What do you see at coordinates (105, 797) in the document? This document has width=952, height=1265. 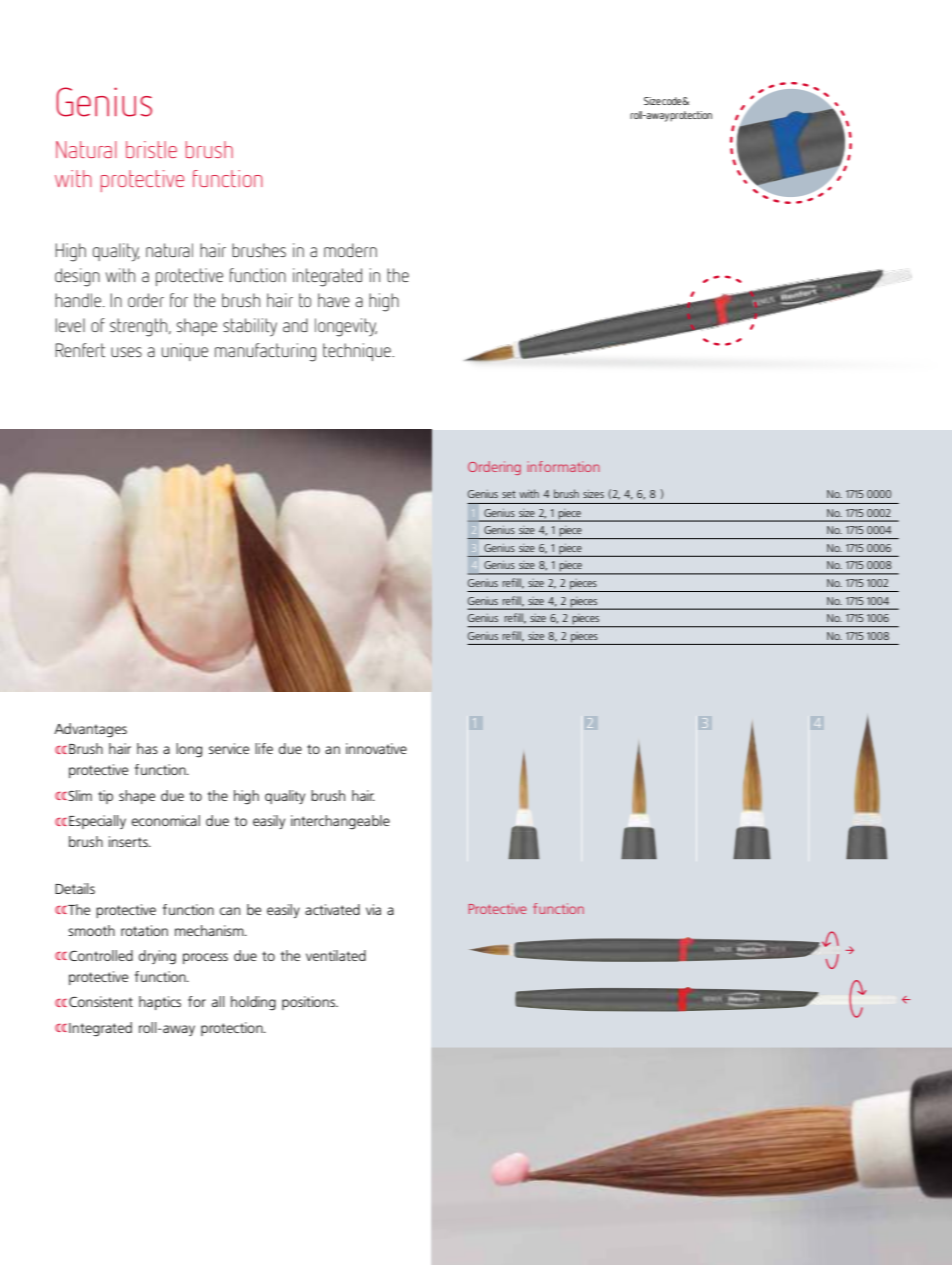 I see `tip` at bounding box center [105, 797].
